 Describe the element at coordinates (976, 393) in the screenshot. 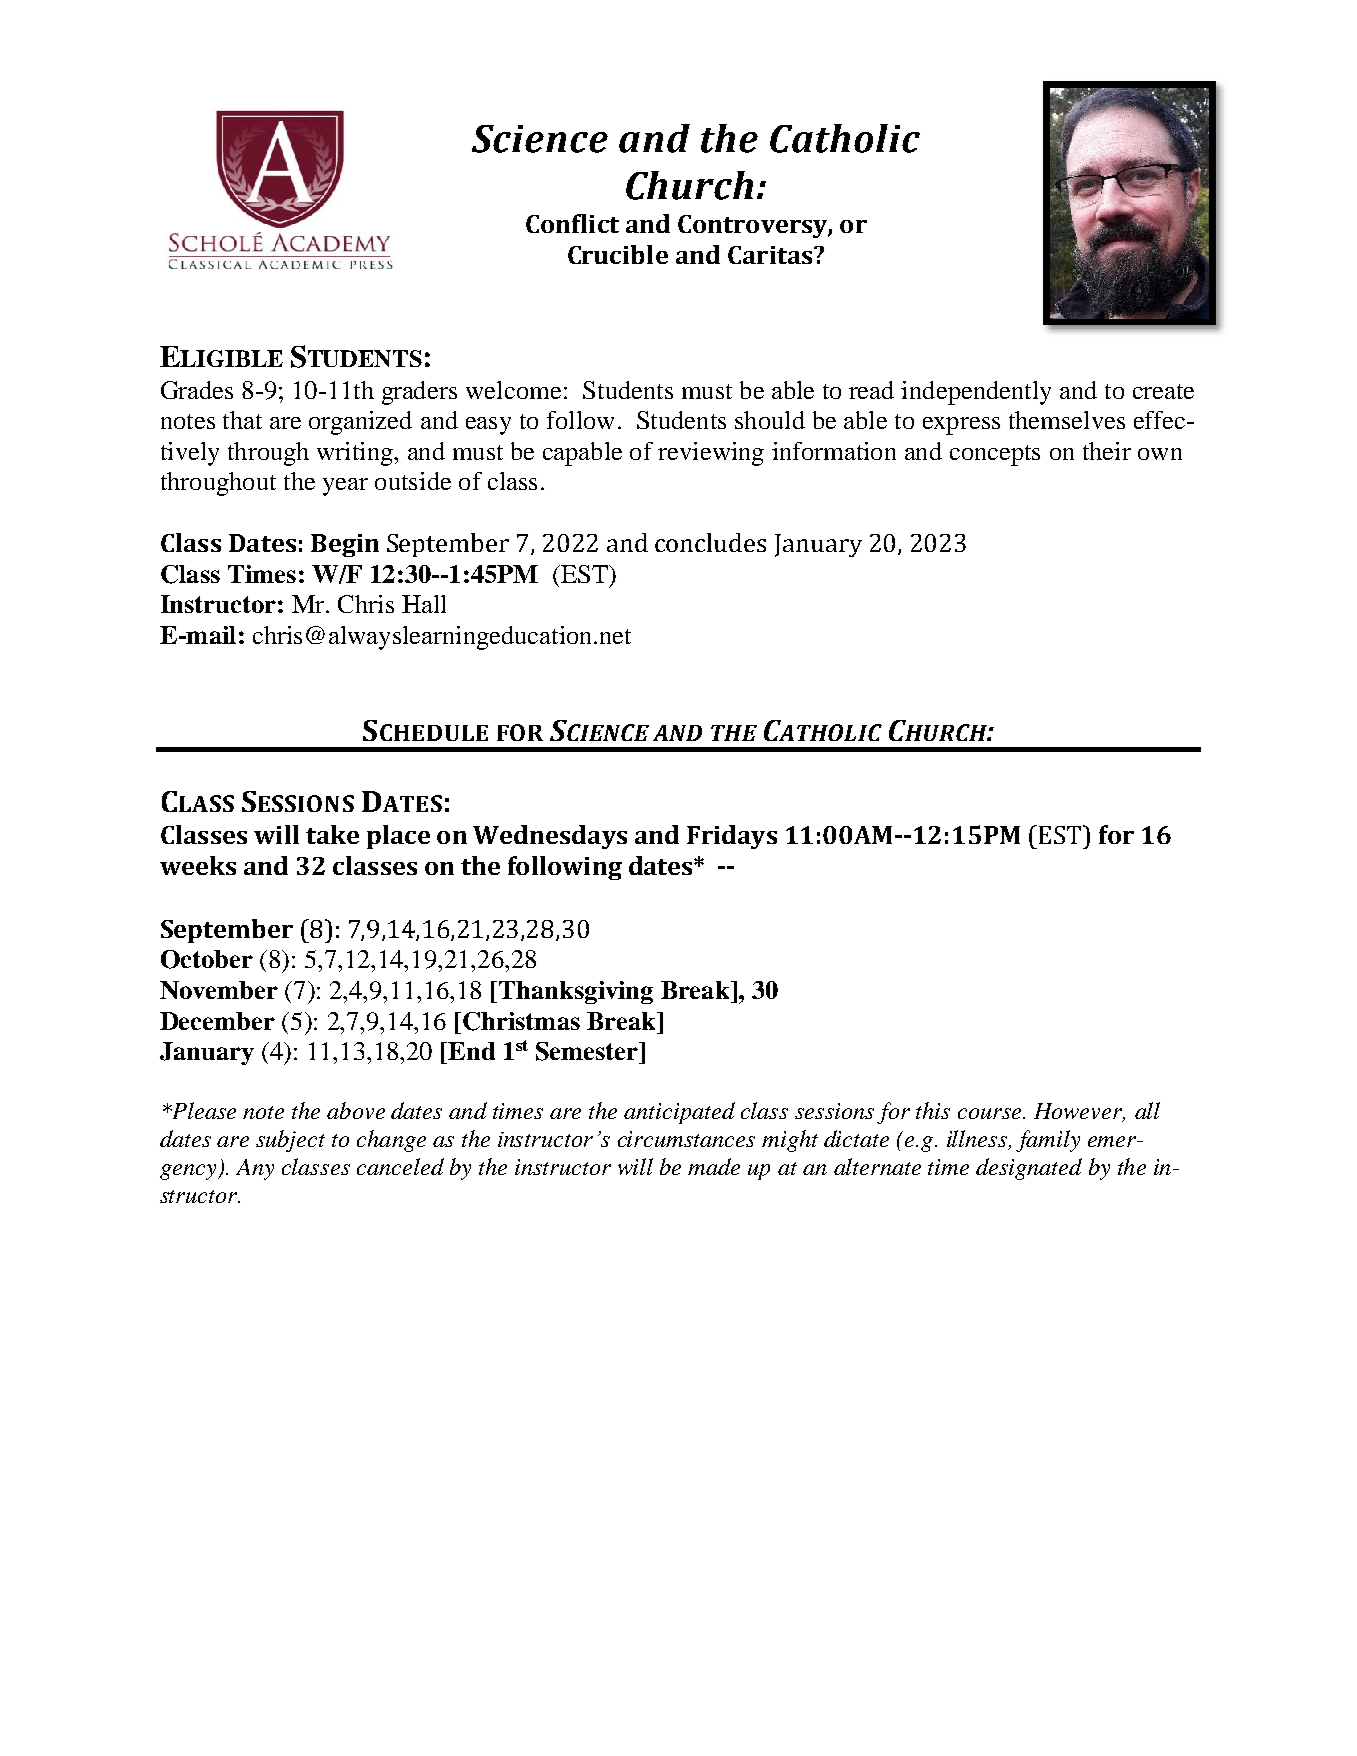

I see `independently` at that location.
